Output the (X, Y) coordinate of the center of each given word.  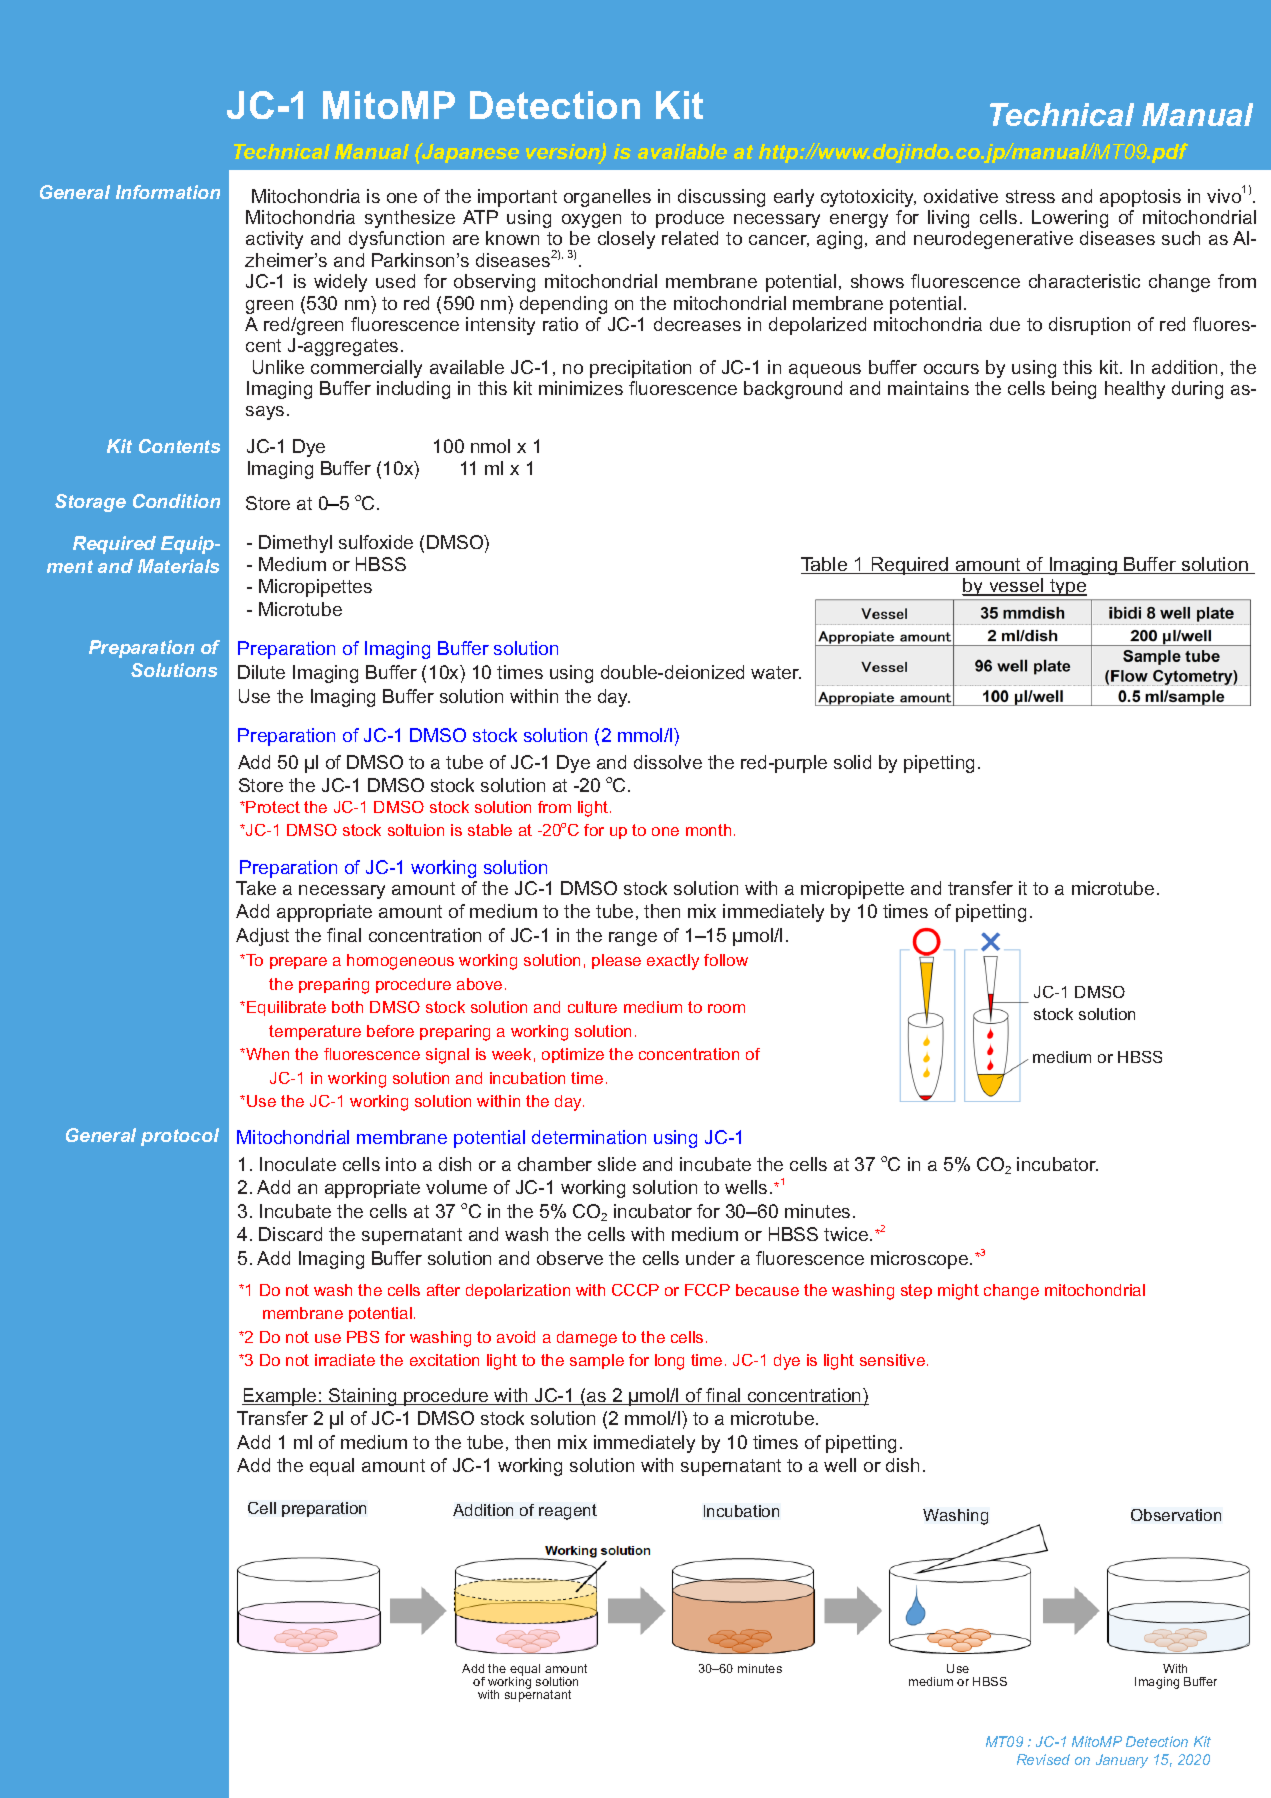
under (710, 1258)
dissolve (668, 762)
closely (626, 240)
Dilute (261, 672)
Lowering (1070, 219)
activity (274, 240)
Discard (290, 1234)
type (1068, 589)
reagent (568, 1512)
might (958, 1292)
